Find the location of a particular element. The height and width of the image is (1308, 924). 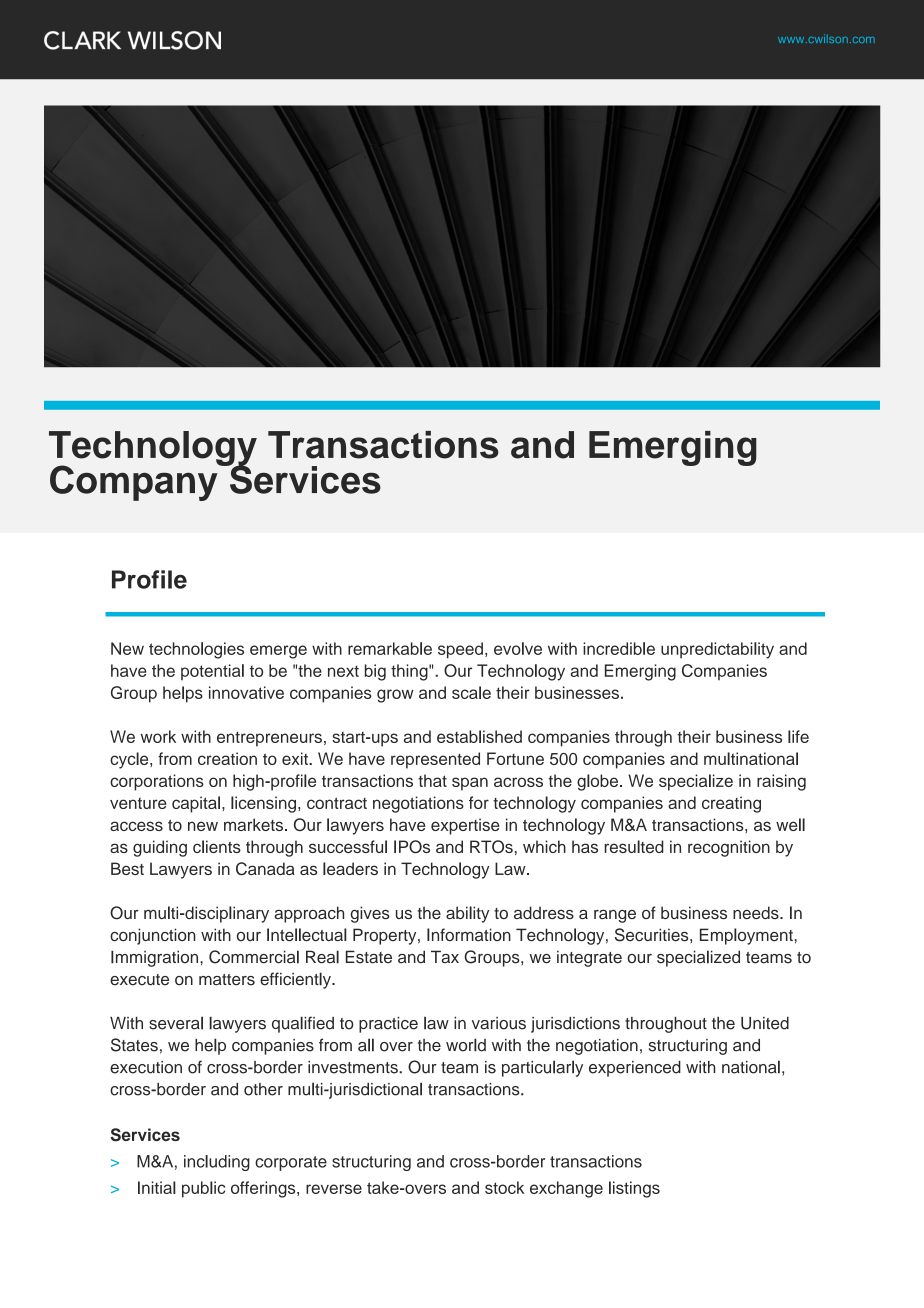

expertise is located at coordinates (465, 826).
